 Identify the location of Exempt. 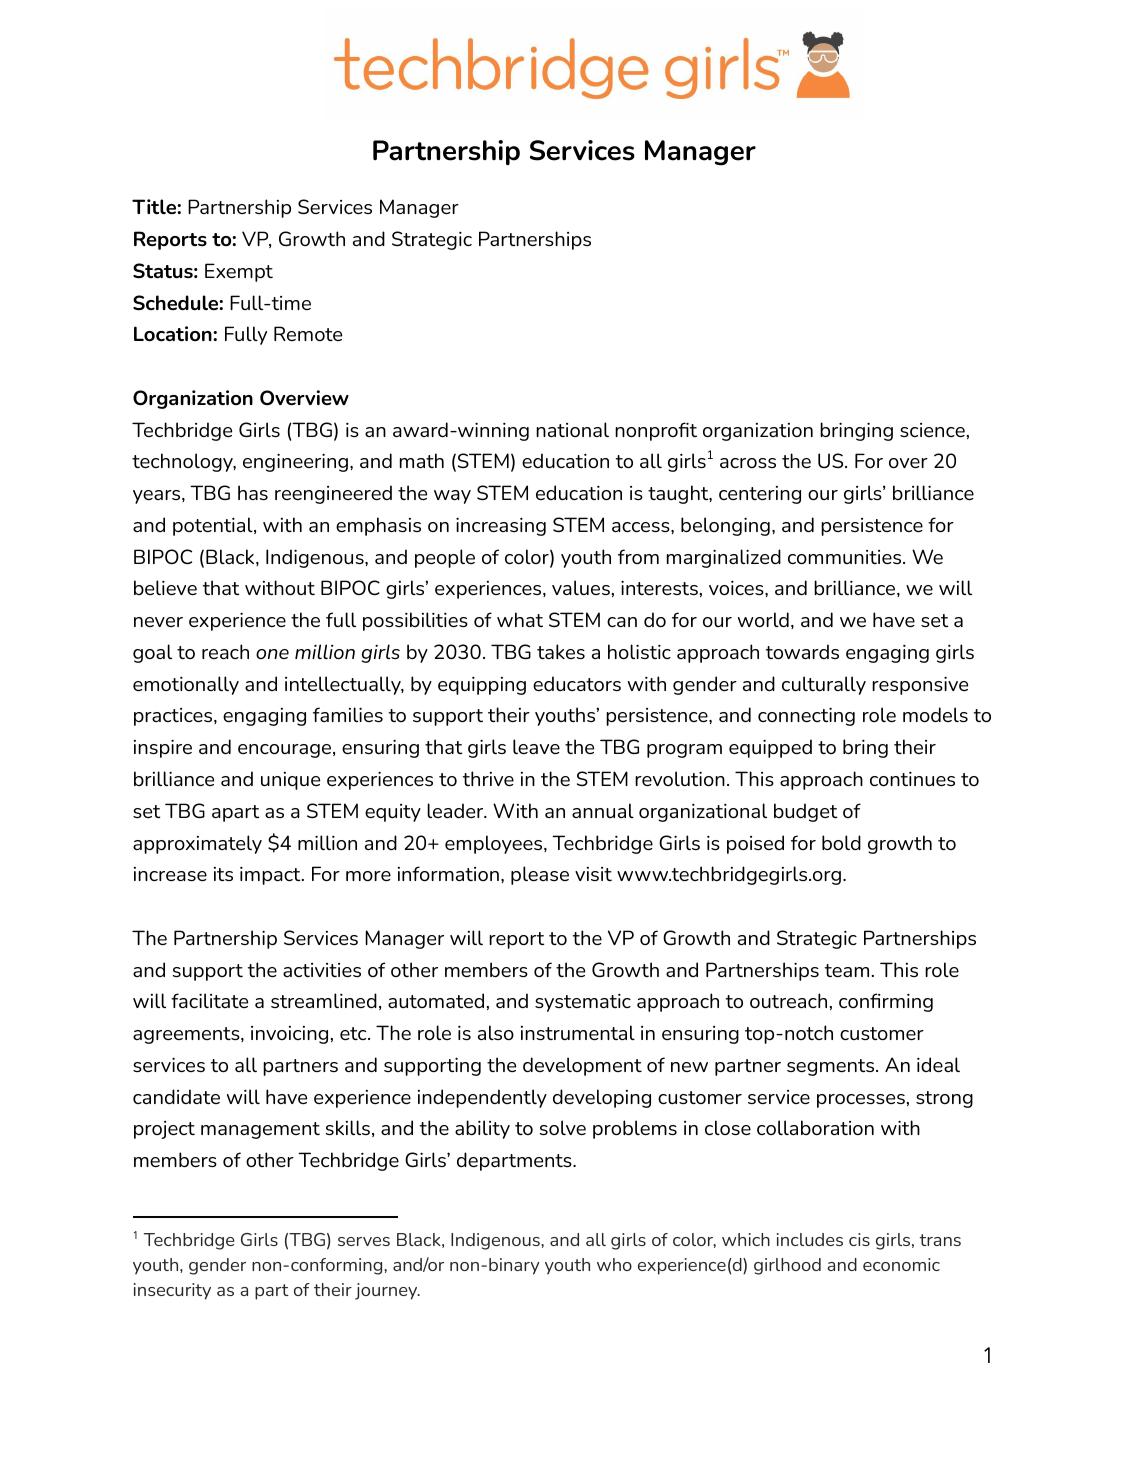
(239, 272).
